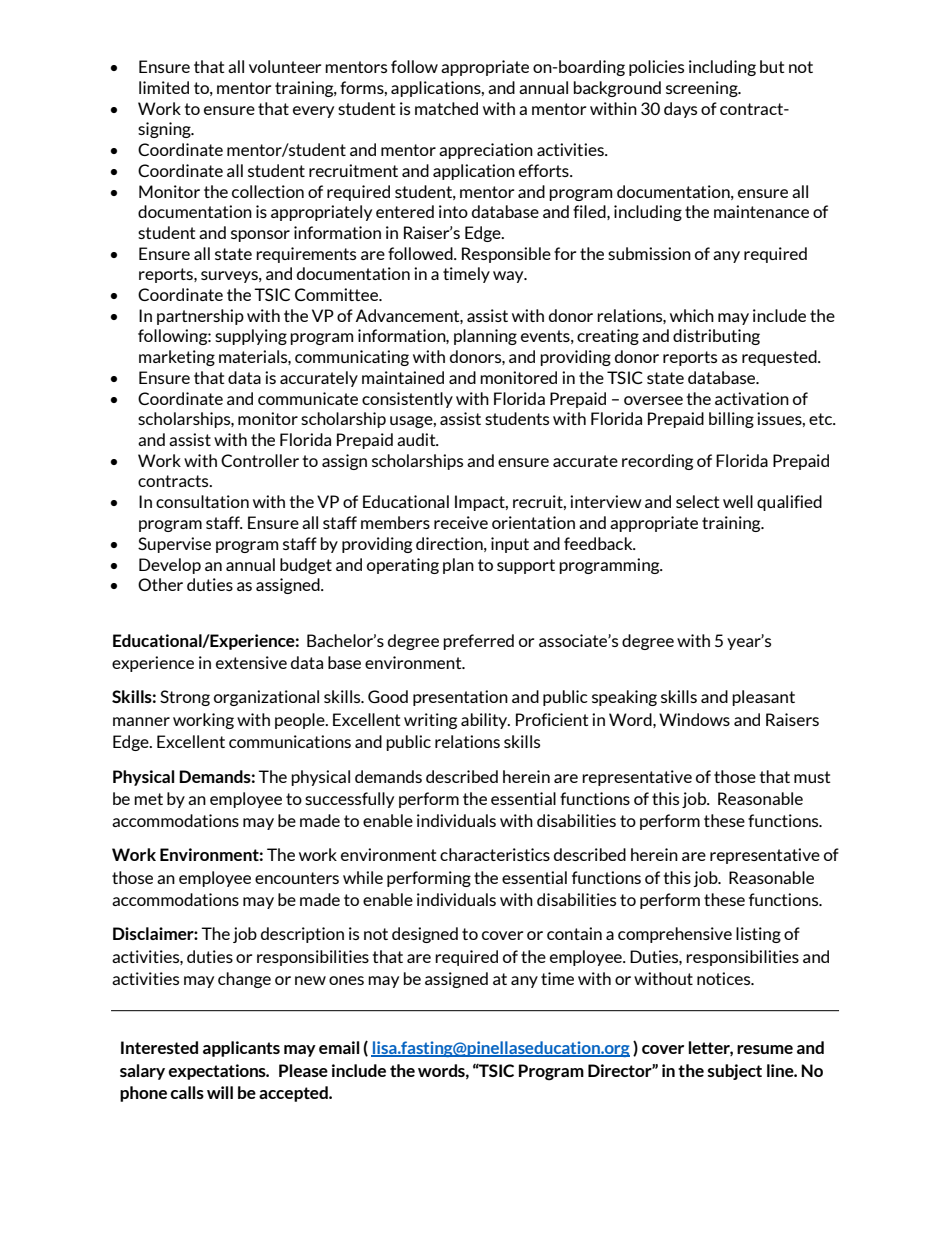  What do you see at coordinates (202, 501) in the screenshot?
I see `consultation` at bounding box center [202, 501].
